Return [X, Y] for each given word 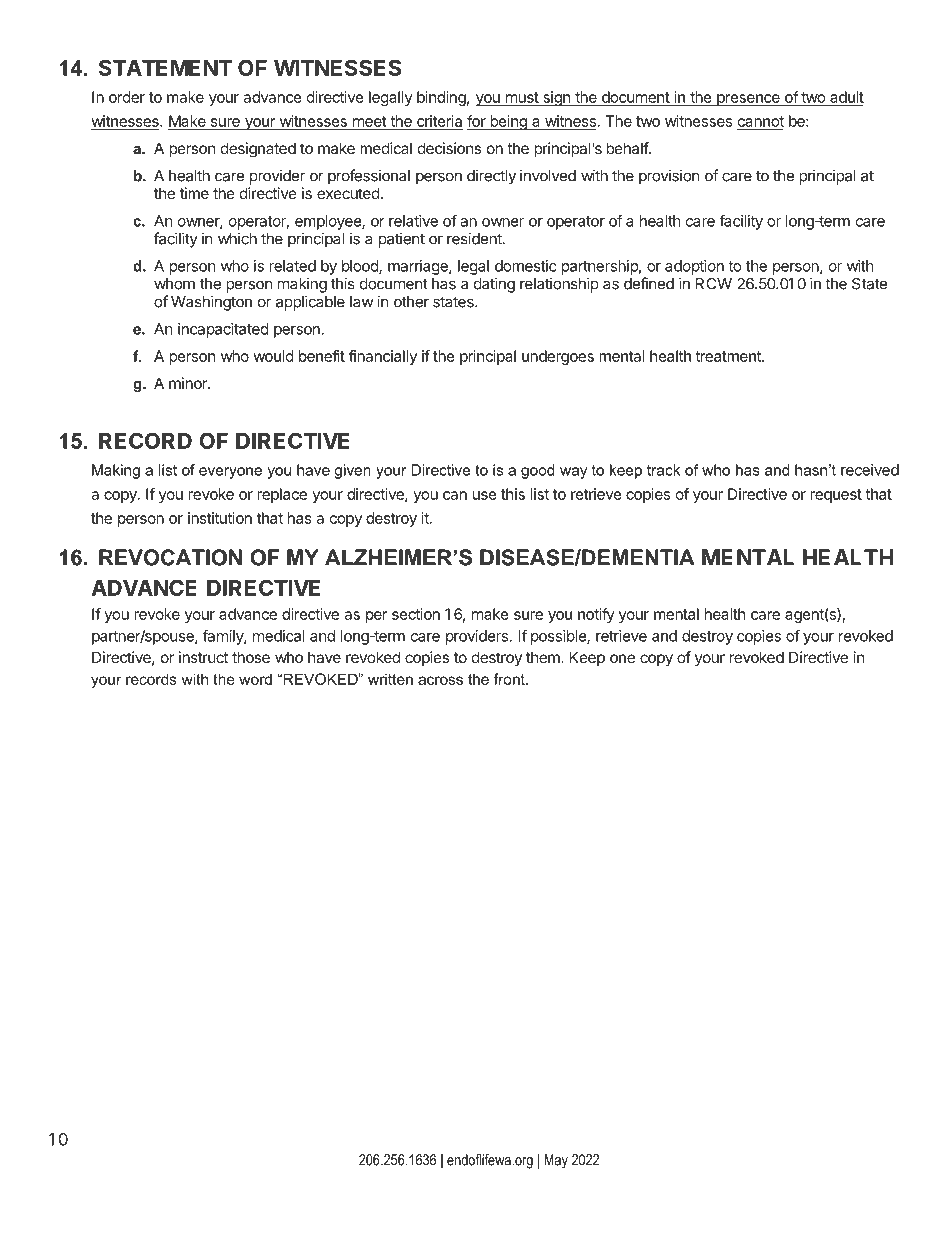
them [544, 657]
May [556, 1161]
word [255, 679]
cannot [761, 121]
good [538, 471]
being [508, 122]
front [510, 679]
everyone [230, 473]
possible [559, 637]
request [836, 496]
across [440, 680]
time [194, 193]
